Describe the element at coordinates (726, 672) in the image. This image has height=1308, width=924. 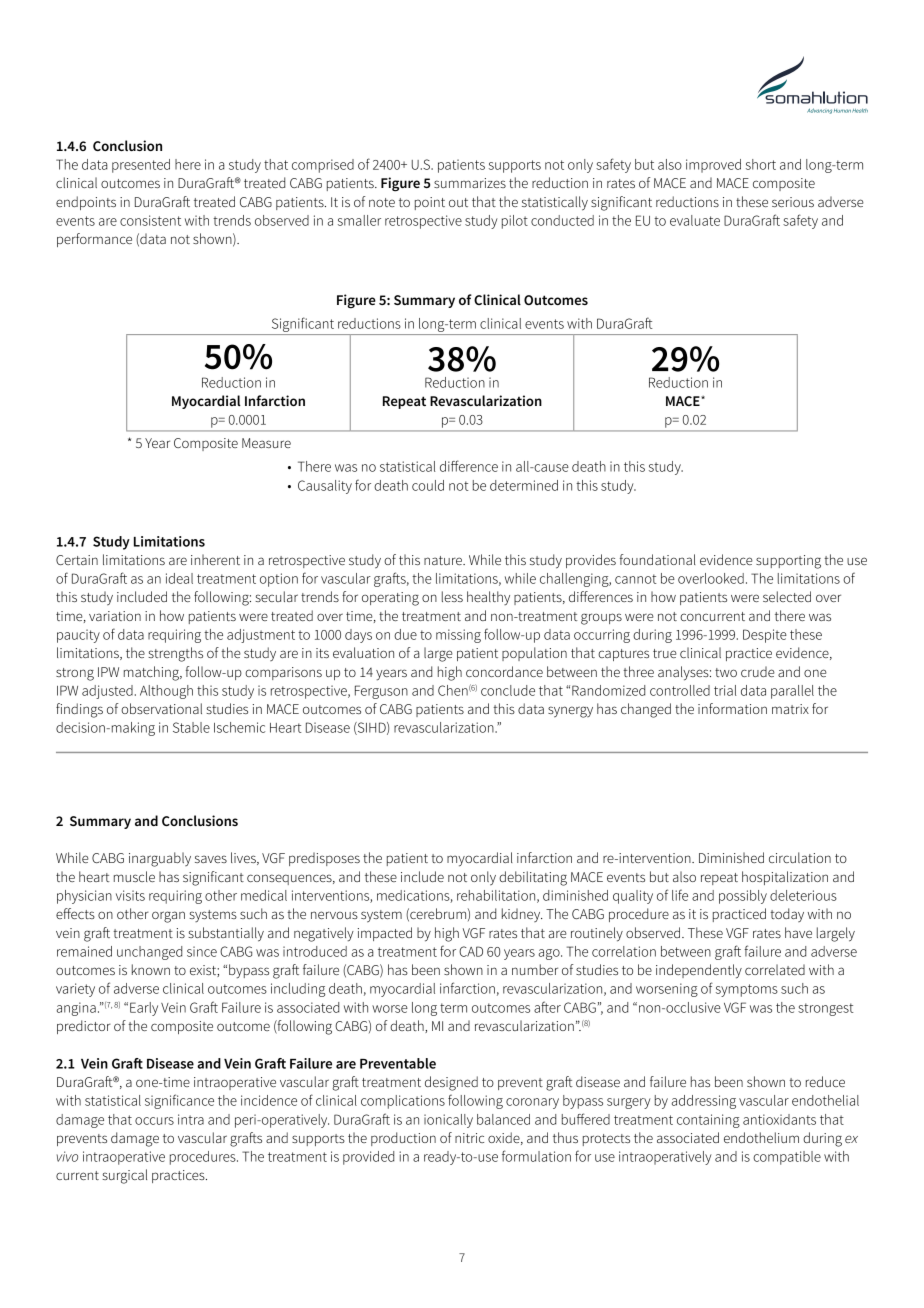
I see `two` at that location.
